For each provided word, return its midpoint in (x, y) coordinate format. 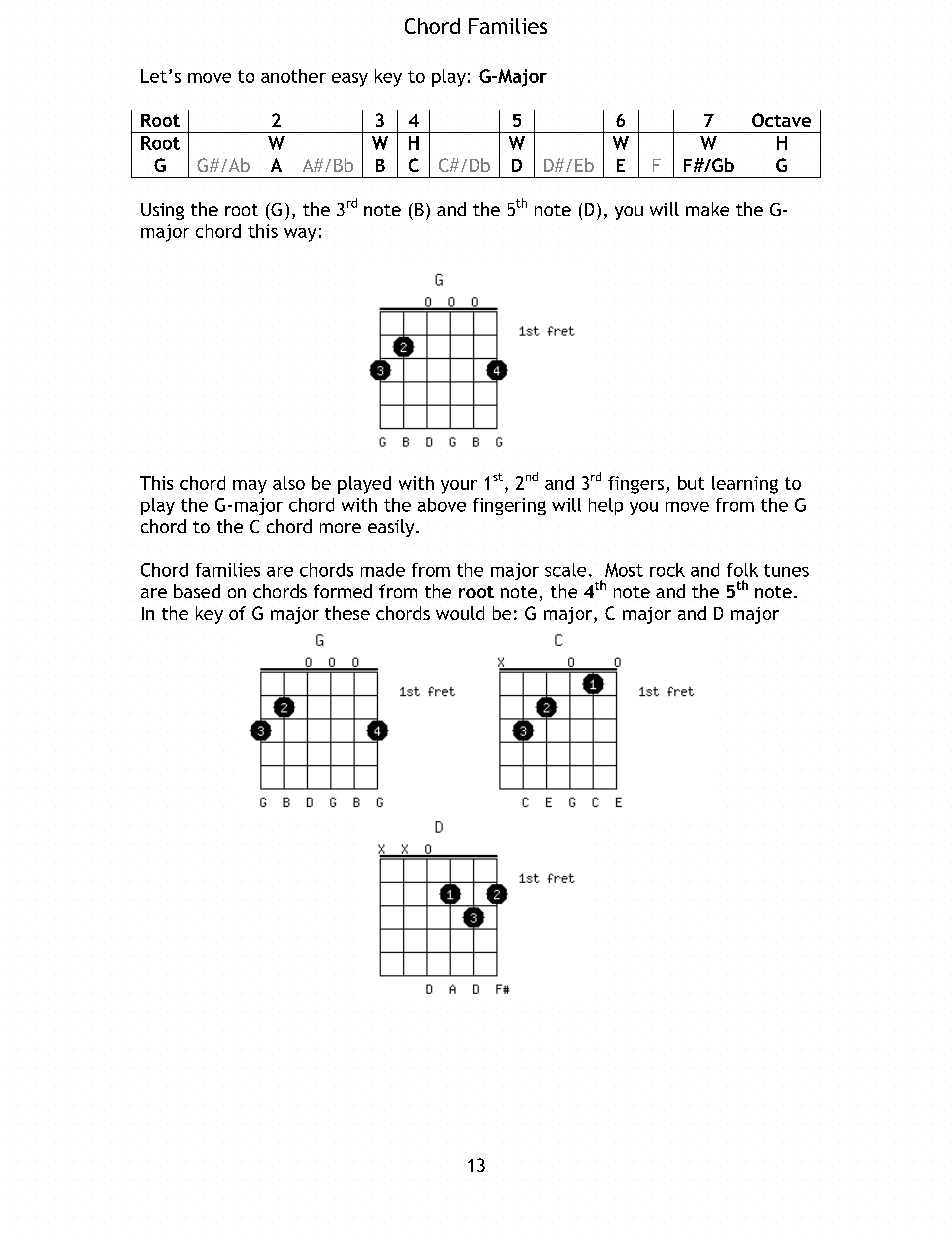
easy (350, 80)
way (300, 235)
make (707, 209)
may (250, 487)
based (197, 591)
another (293, 76)
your (459, 487)
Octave (781, 120)
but (691, 483)
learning (745, 485)
